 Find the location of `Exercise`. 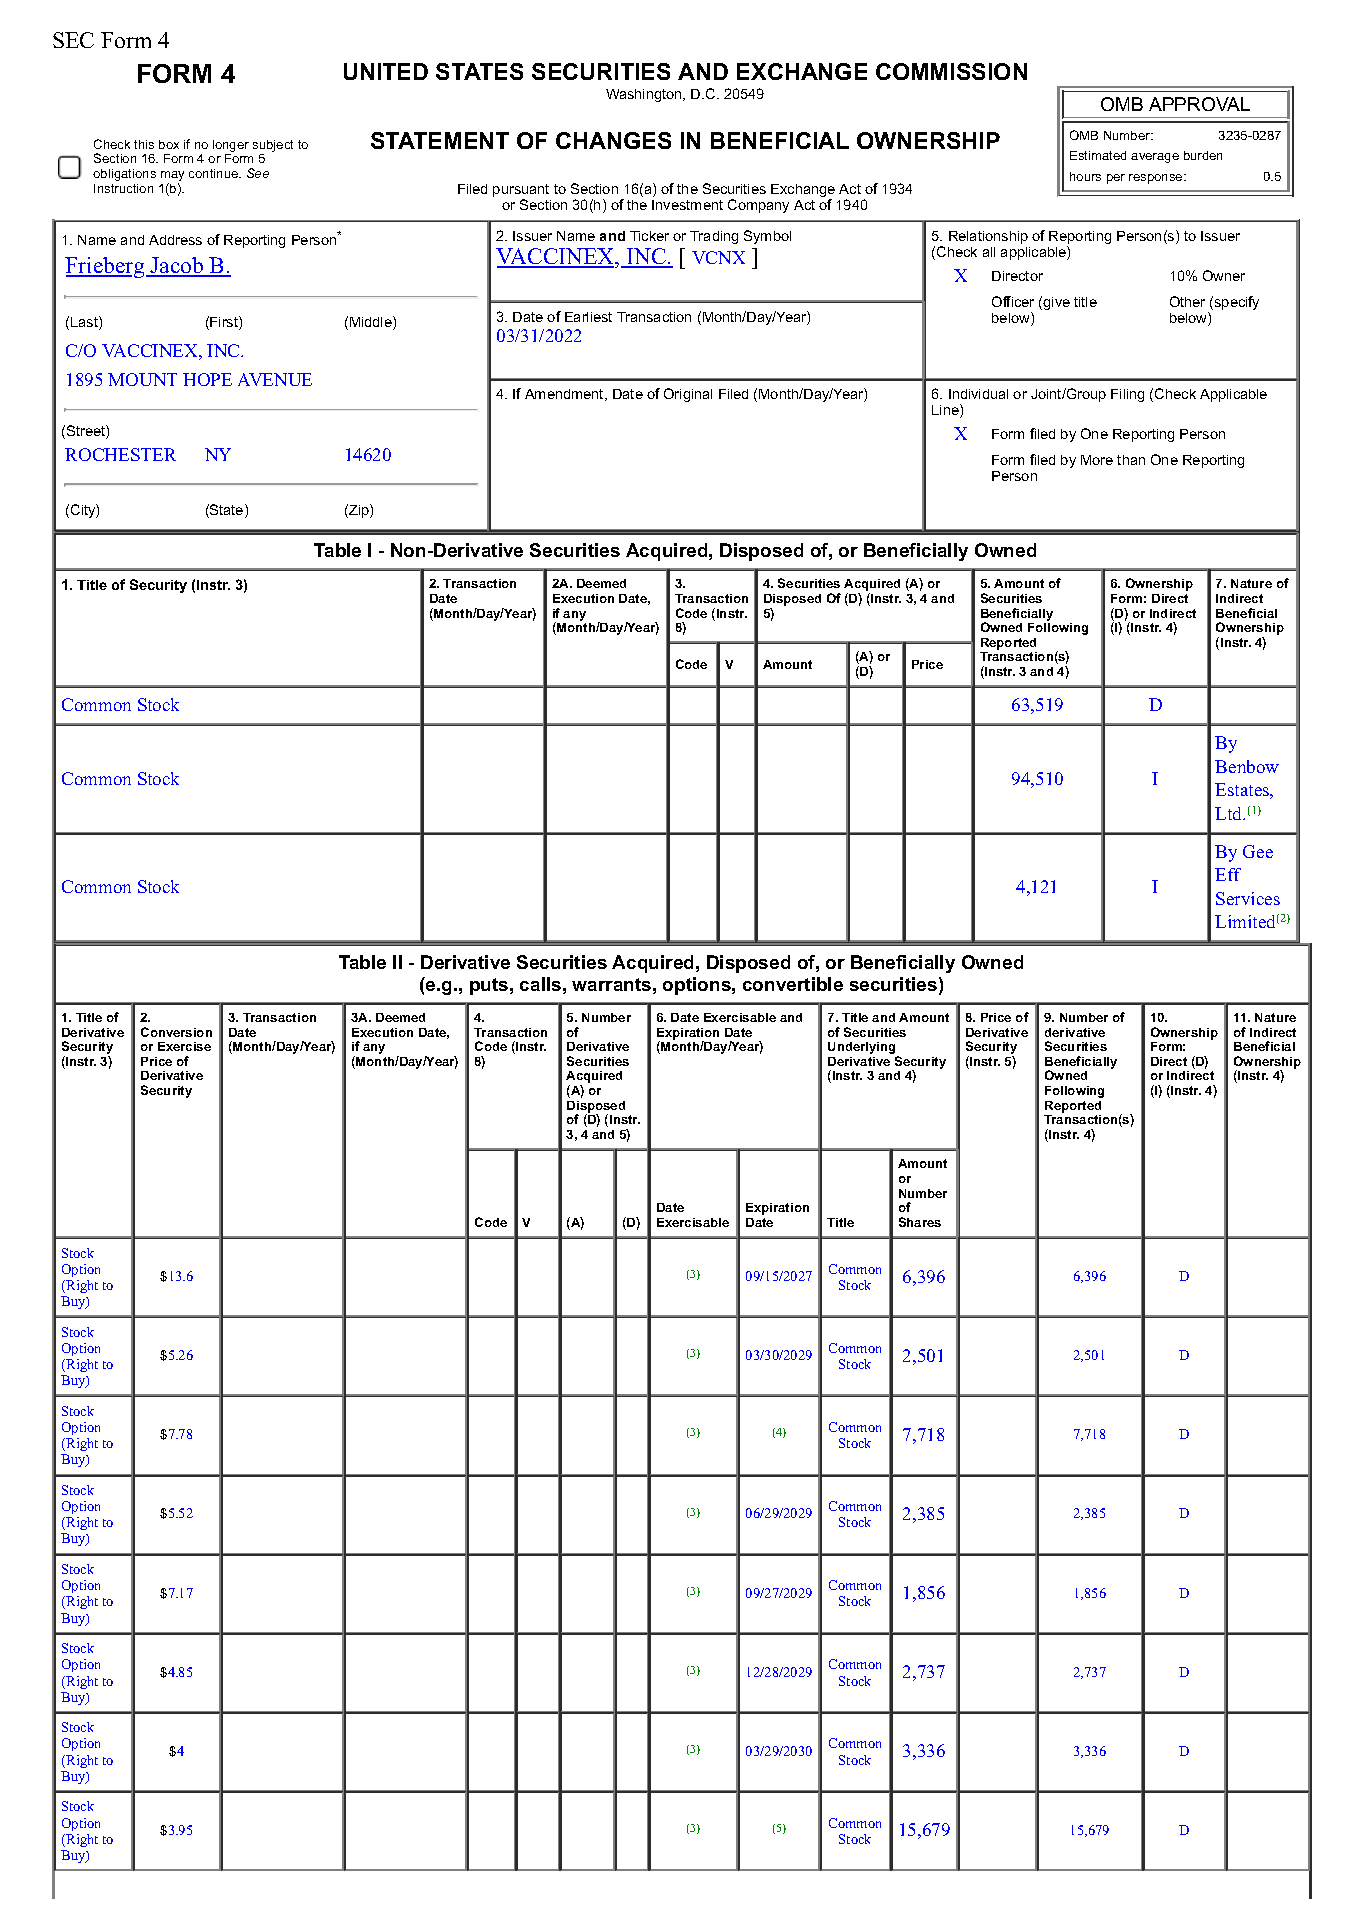

Exercise is located at coordinates (184, 1046).
